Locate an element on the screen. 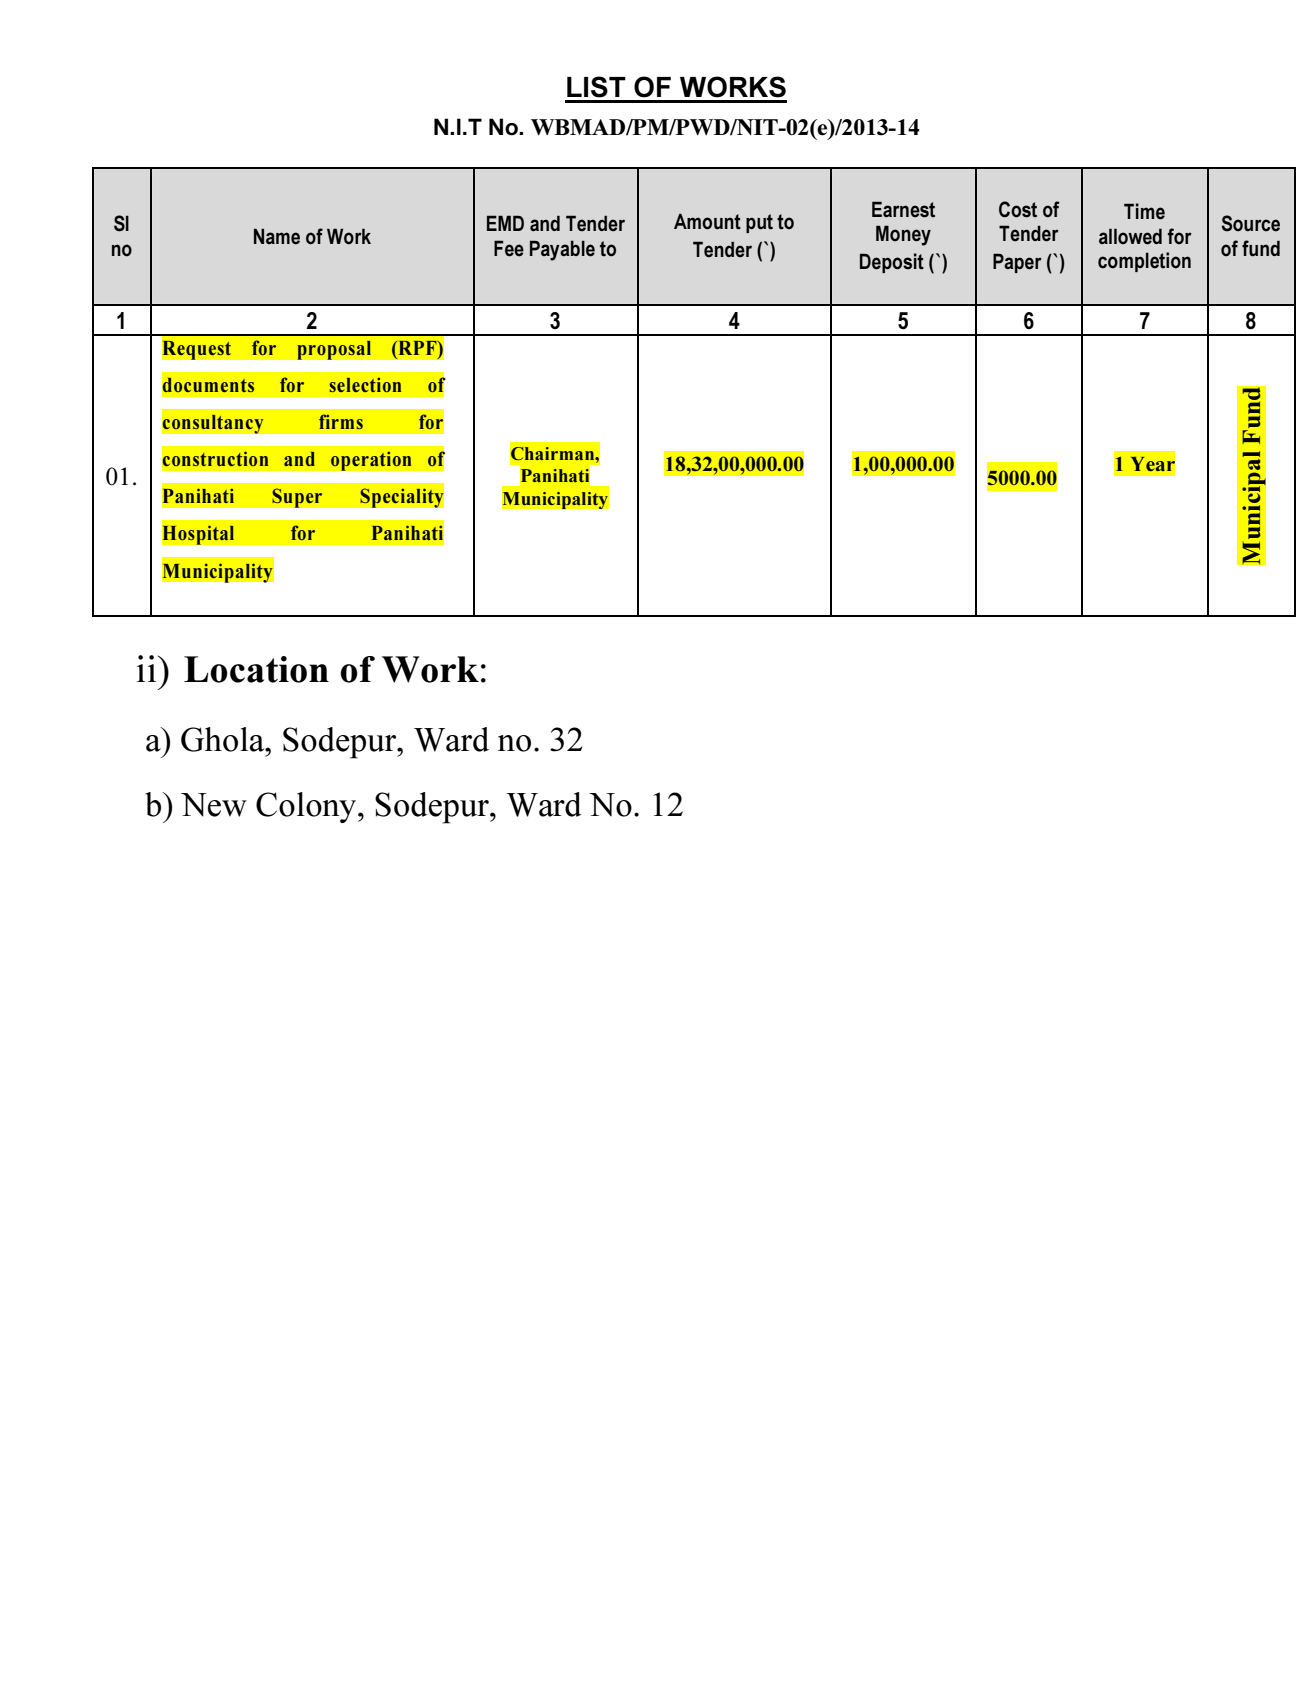 The width and height of the screenshot is (1314, 1701). Colony is located at coordinates (307, 807).
